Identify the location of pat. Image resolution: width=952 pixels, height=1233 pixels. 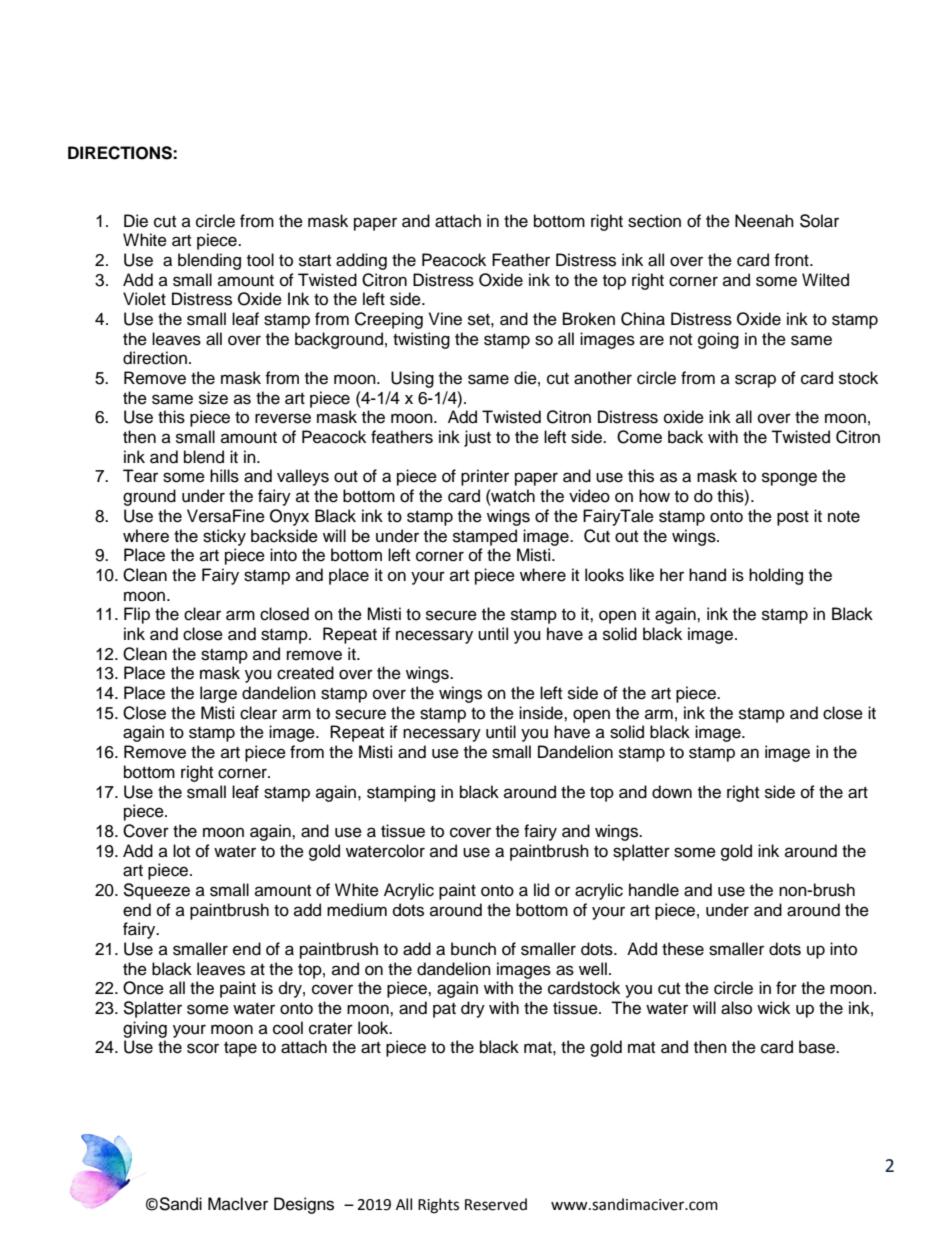
(444, 1010).
